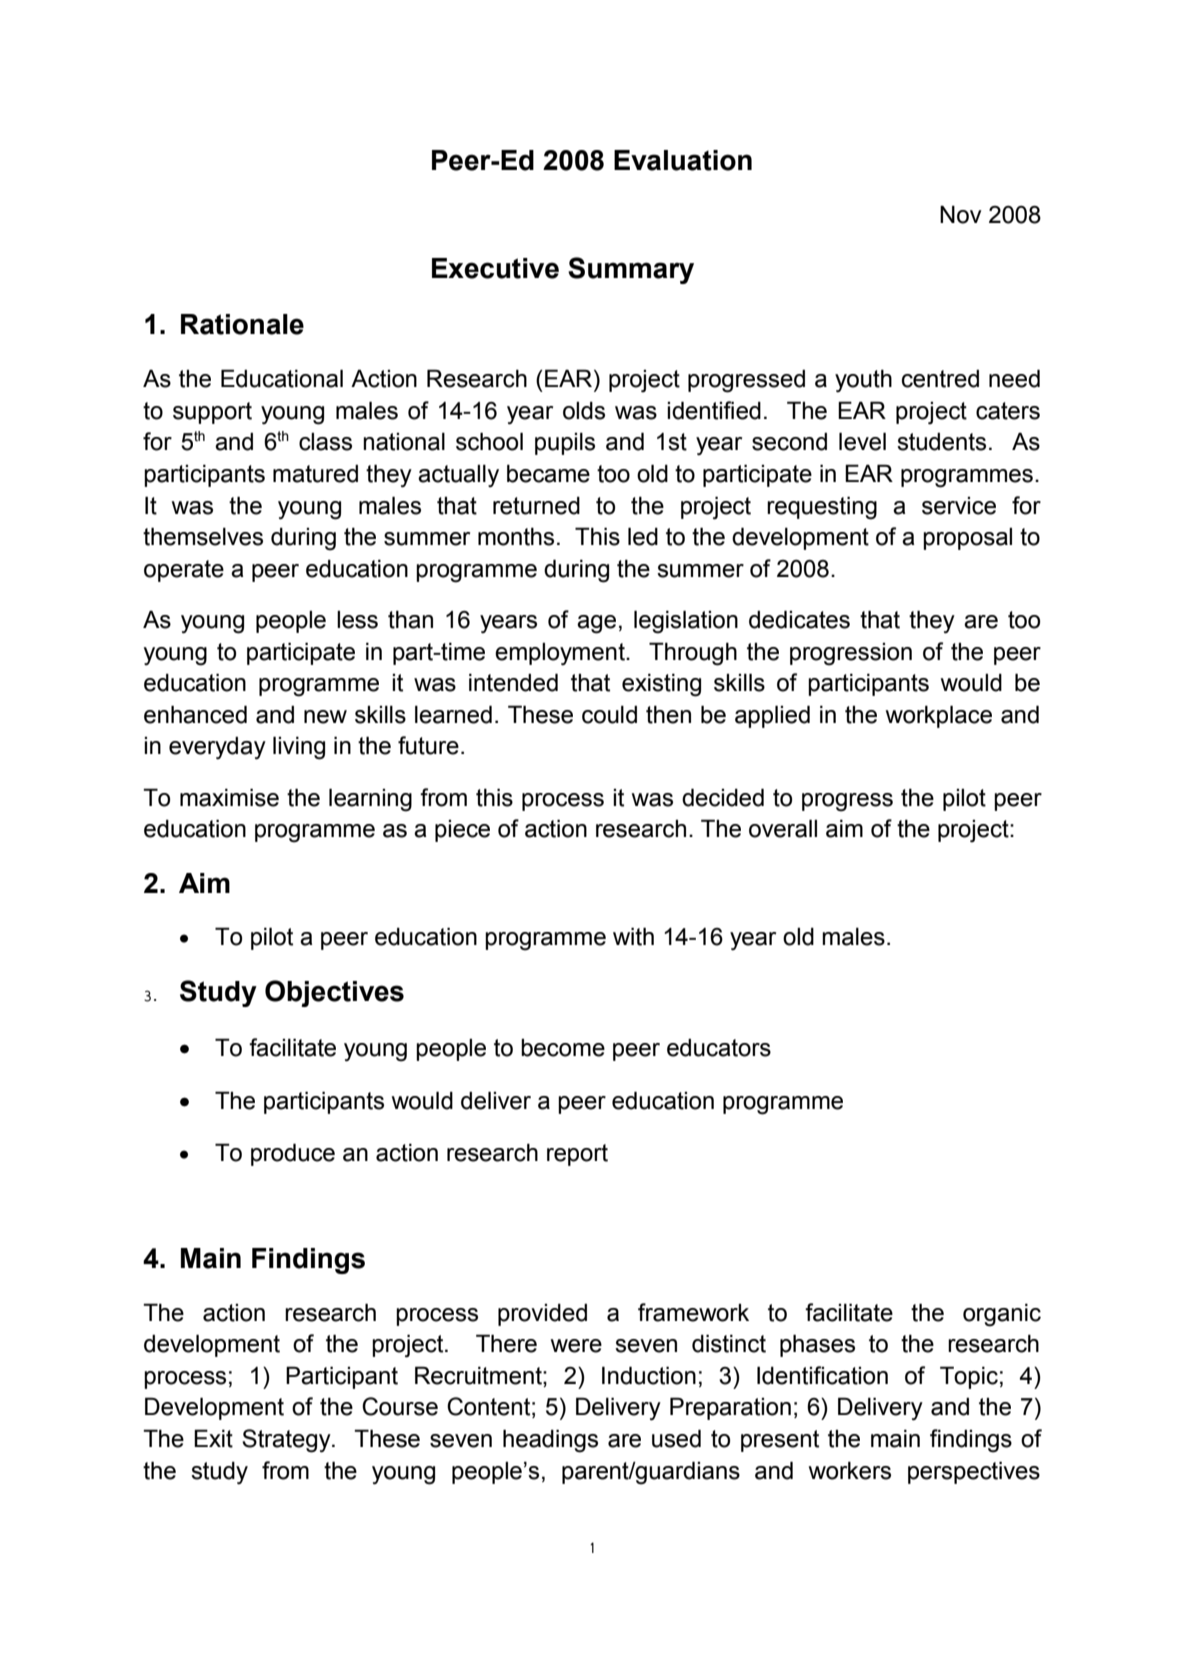  What do you see at coordinates (242, 324) in the image?
I see `Rationale` at bounding box center [242, 324].
